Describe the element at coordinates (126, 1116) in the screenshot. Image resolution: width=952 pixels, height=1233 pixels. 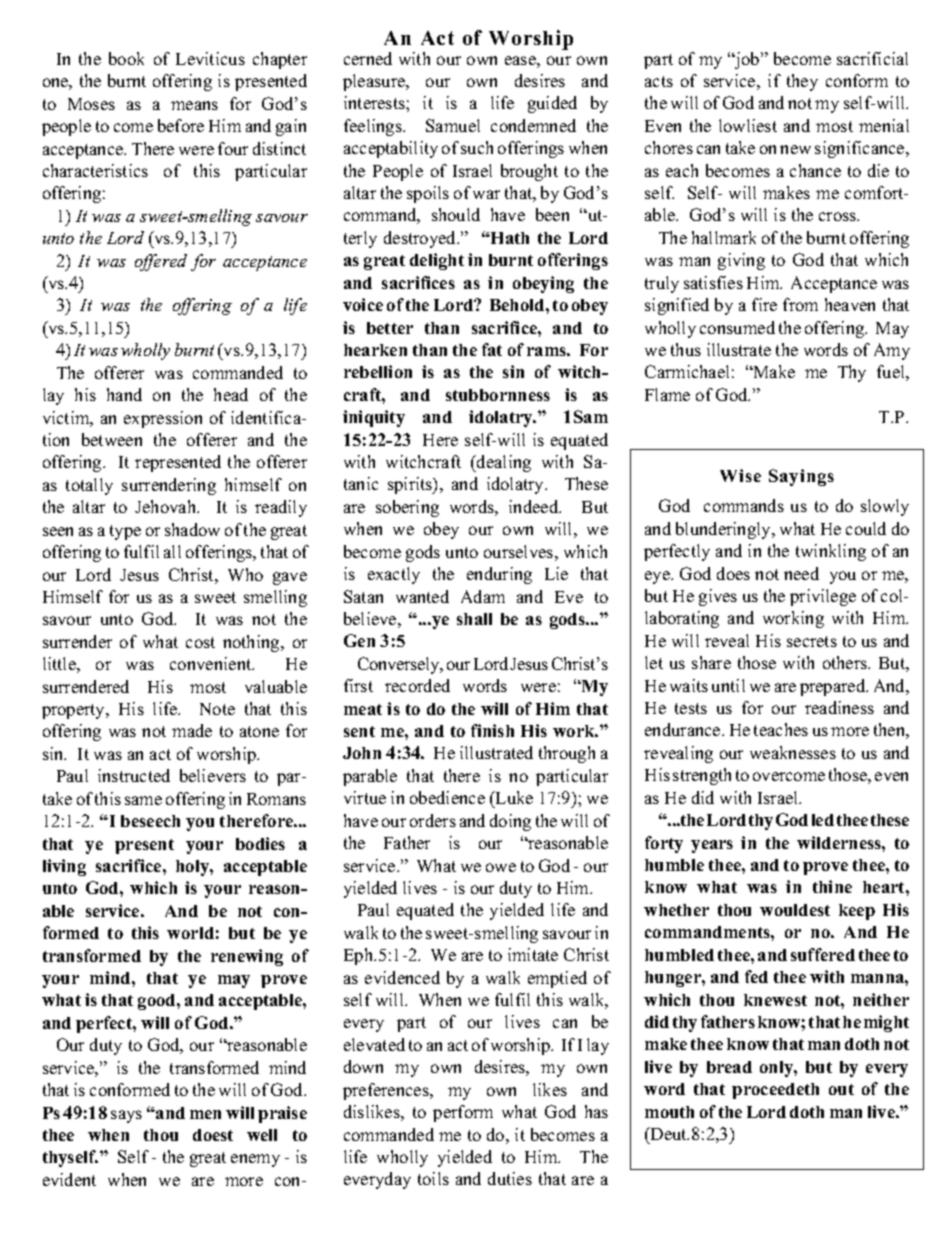
I see `says` at that location.
